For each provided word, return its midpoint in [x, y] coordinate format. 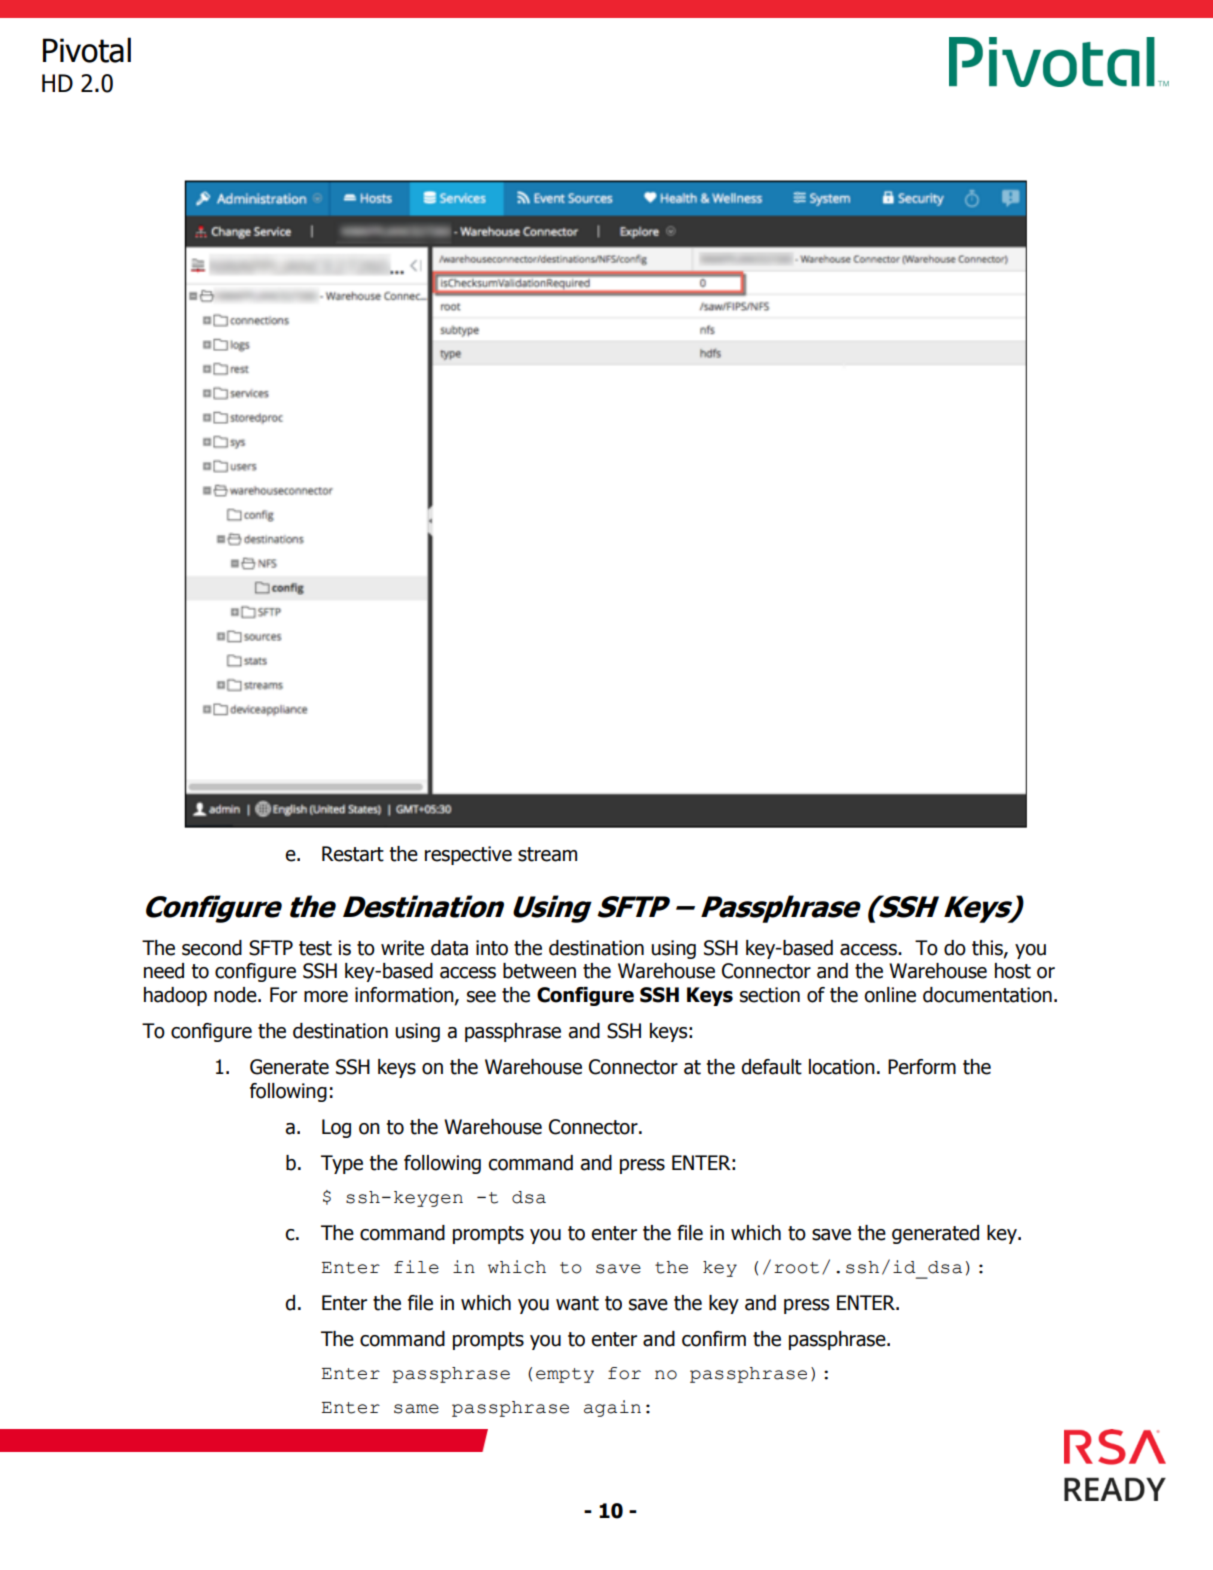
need [164, 971]
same [416, 1409]
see [481, 997]
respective [468, 855]
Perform [922, 1067]
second [212, 948]
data [449, 948]
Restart [353, 854]
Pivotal [87, 50]
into [492, 948]
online [890, 995]
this [988, 948]
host [1013, 971]
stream [547, 854]
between [539, 971]
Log [336, 1128]
